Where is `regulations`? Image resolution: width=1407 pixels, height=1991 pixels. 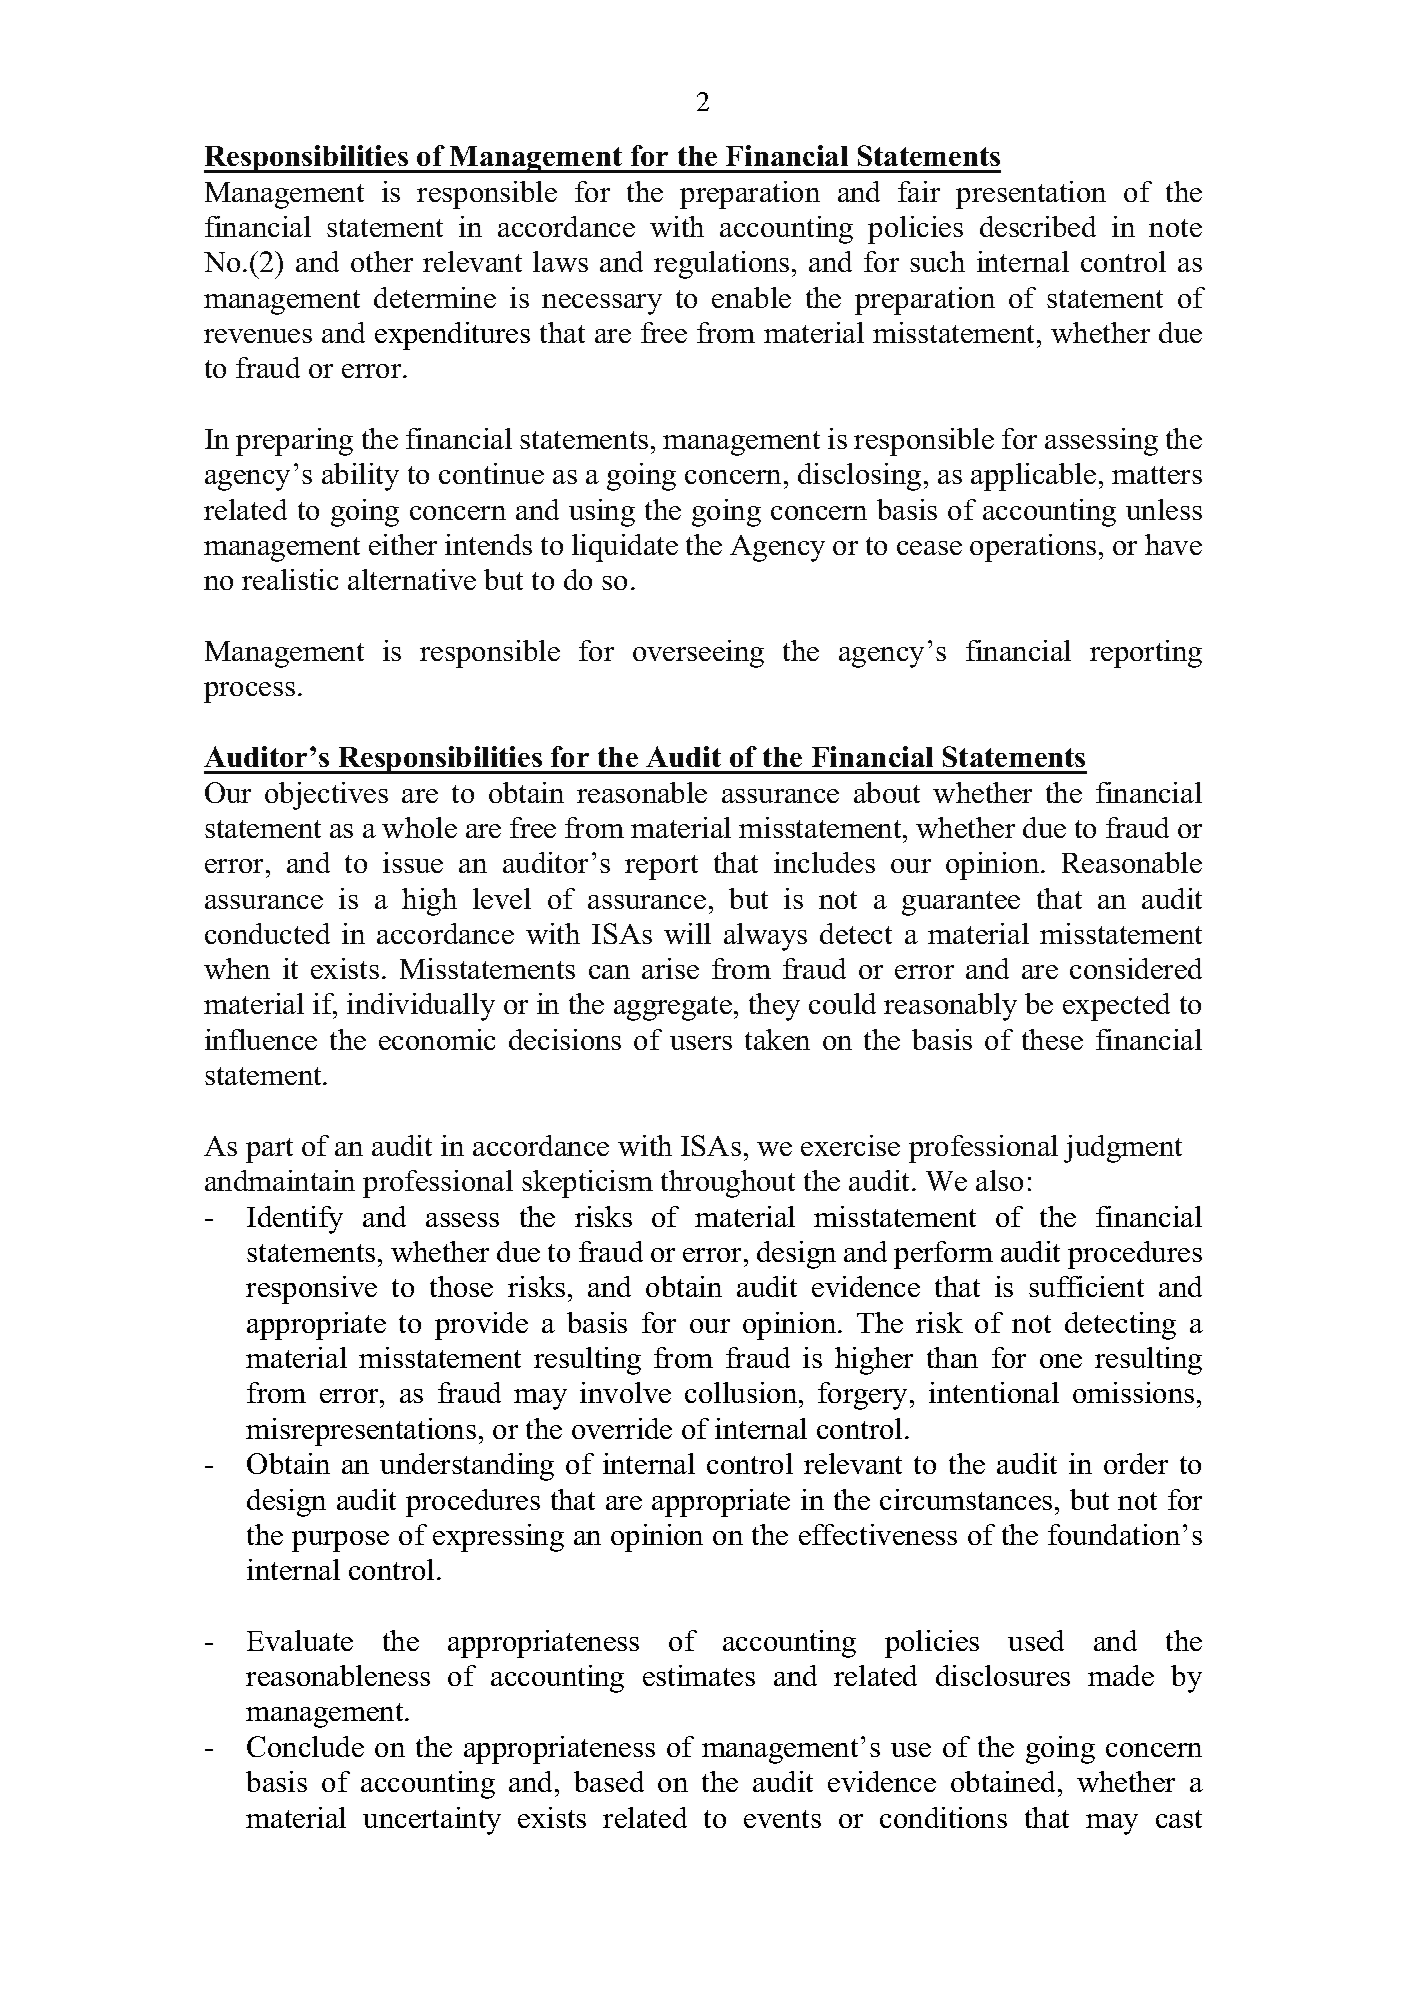
regulations is located at coordinates (721, 265).
